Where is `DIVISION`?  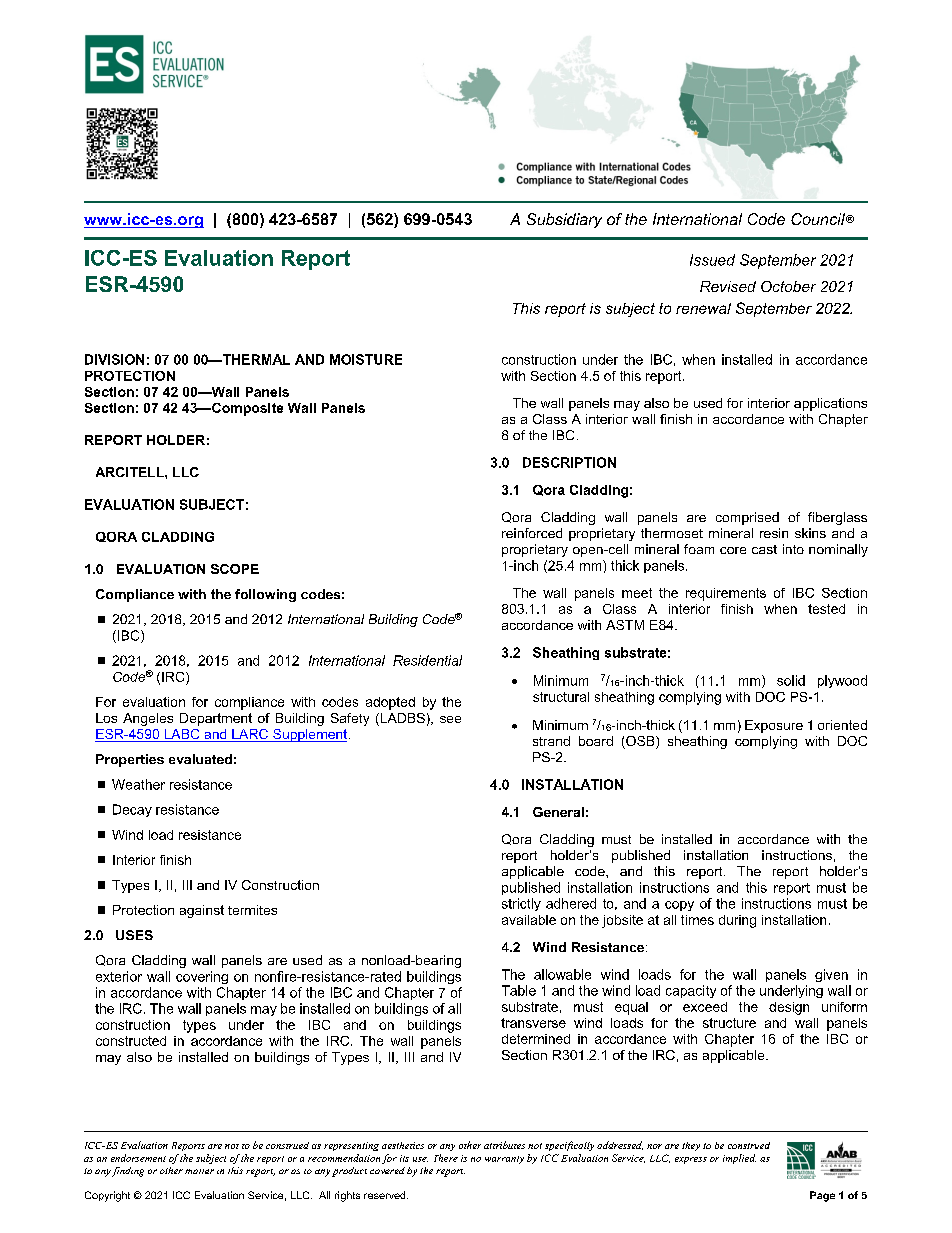 DIVISION is located at coordinates (114, 359).
